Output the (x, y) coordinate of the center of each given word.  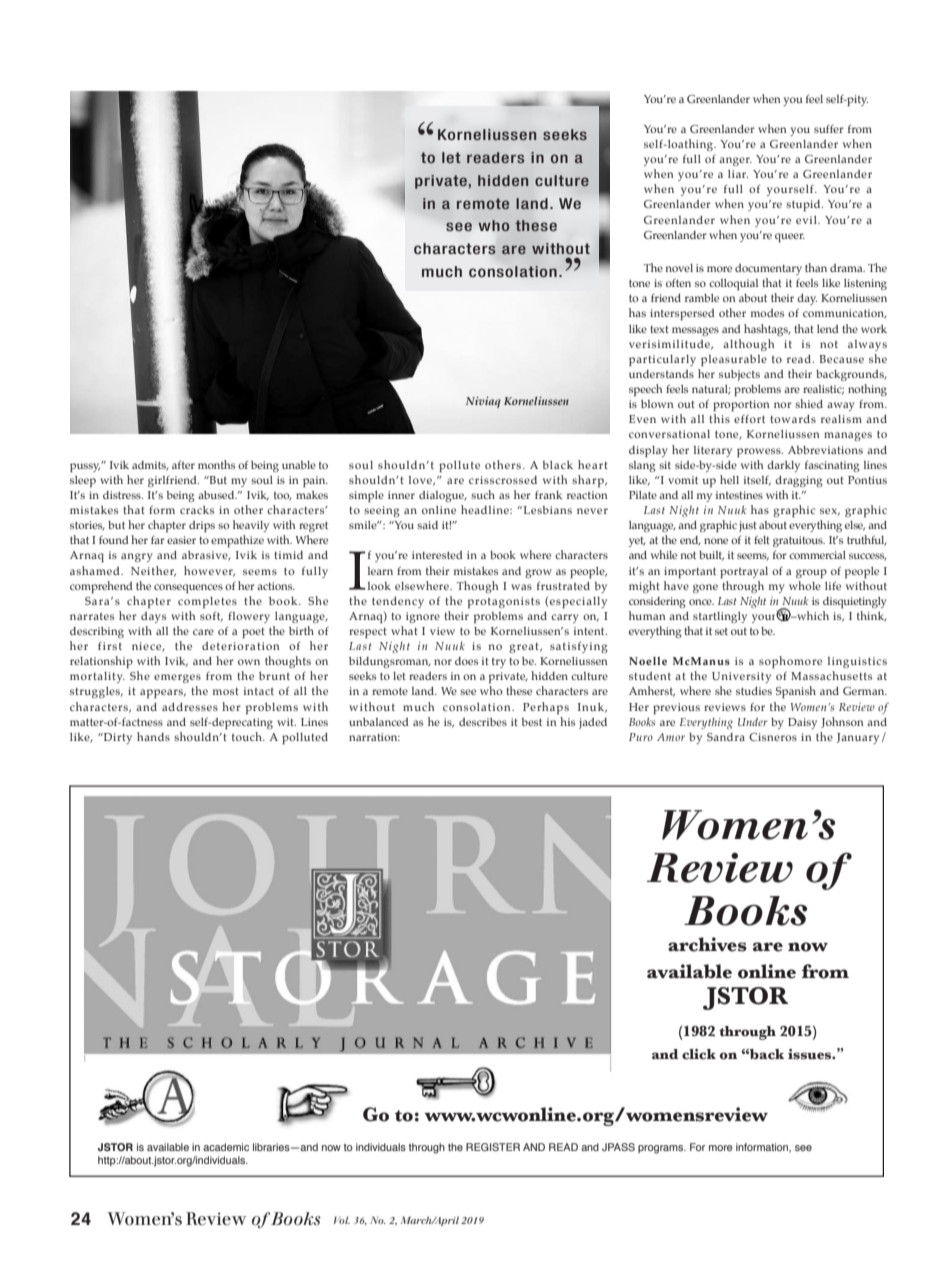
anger (735, 161)
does (466, 661)
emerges (177, 678)
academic (226, 1147)
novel (679, 268)
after (183, 464)
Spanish (796, 692)
